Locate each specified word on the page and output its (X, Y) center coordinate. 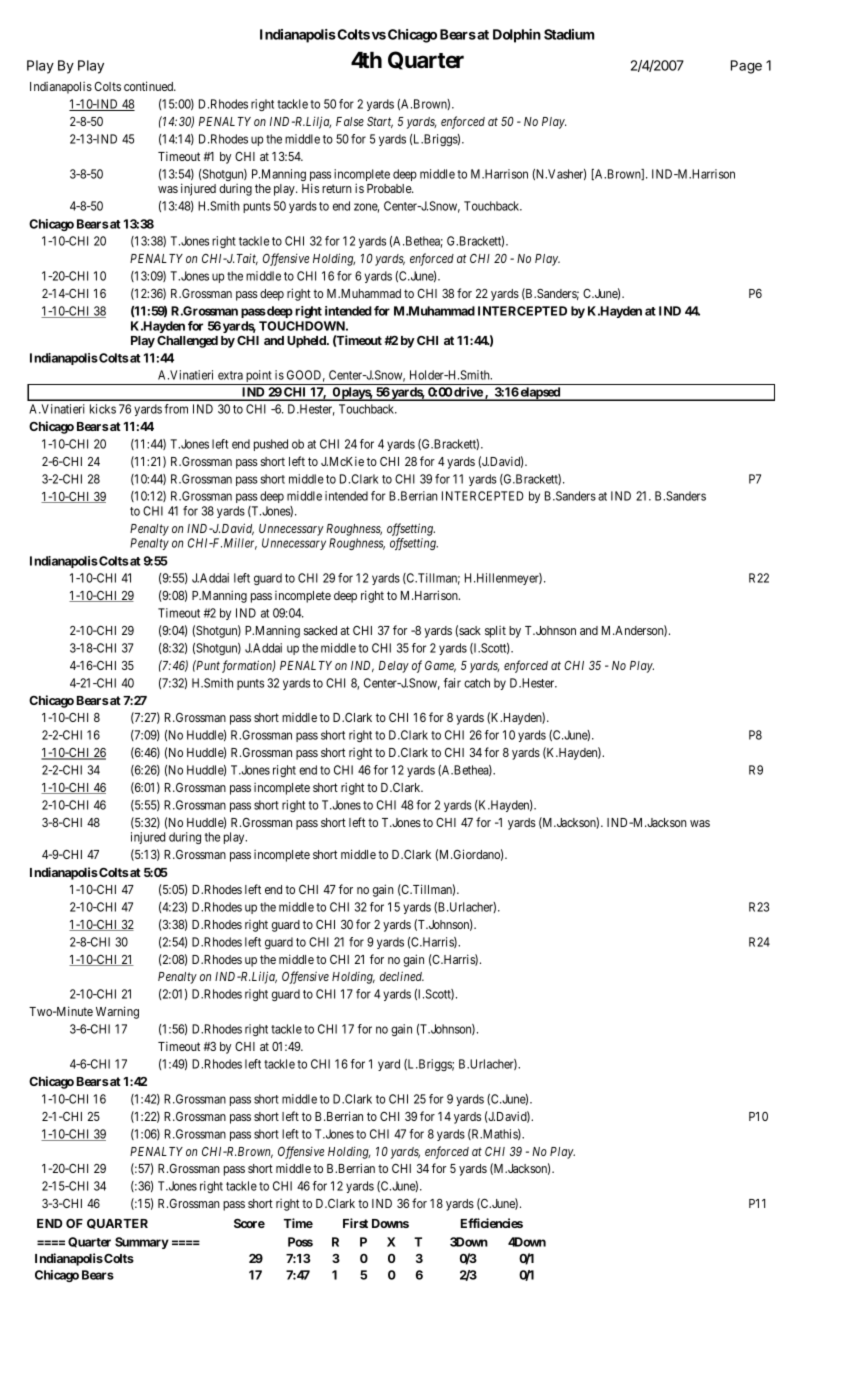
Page (746, 67)
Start (380, 122)
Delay (394, 667)
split (495, 632)
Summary (142, 1243)
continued (150, 86)
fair (452, 683)
